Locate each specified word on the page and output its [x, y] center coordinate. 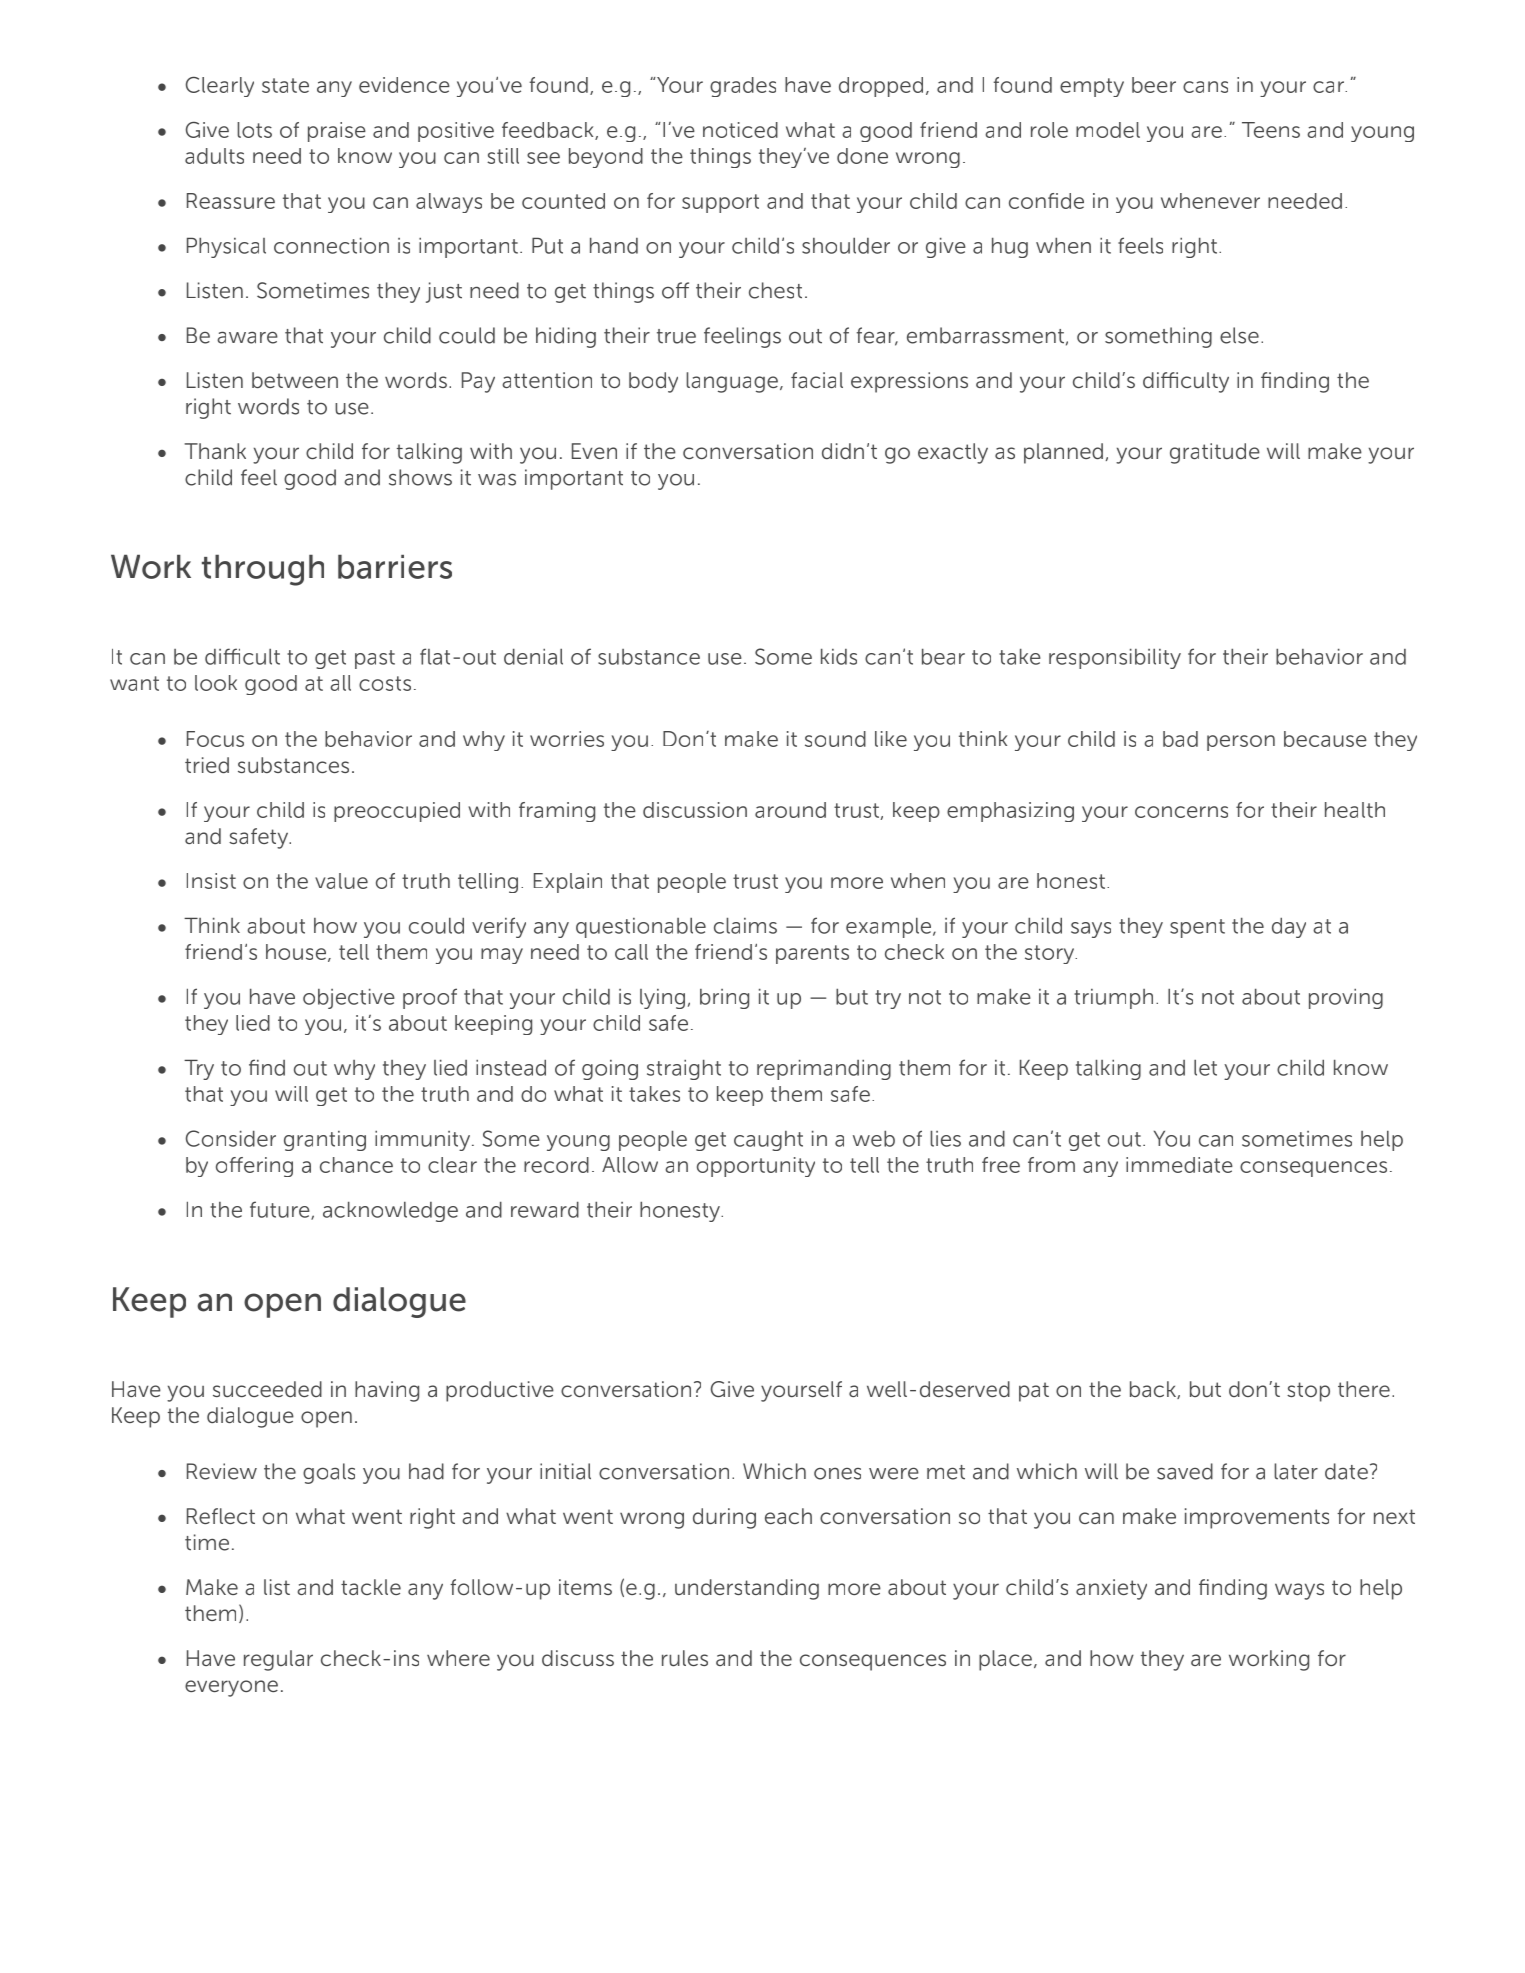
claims [745, 925]
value [341, 881]
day [1289, 927]
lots [254, 130]
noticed [740, 130]
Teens [1271, 130]
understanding [747, 1589]
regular [278, 1660]
